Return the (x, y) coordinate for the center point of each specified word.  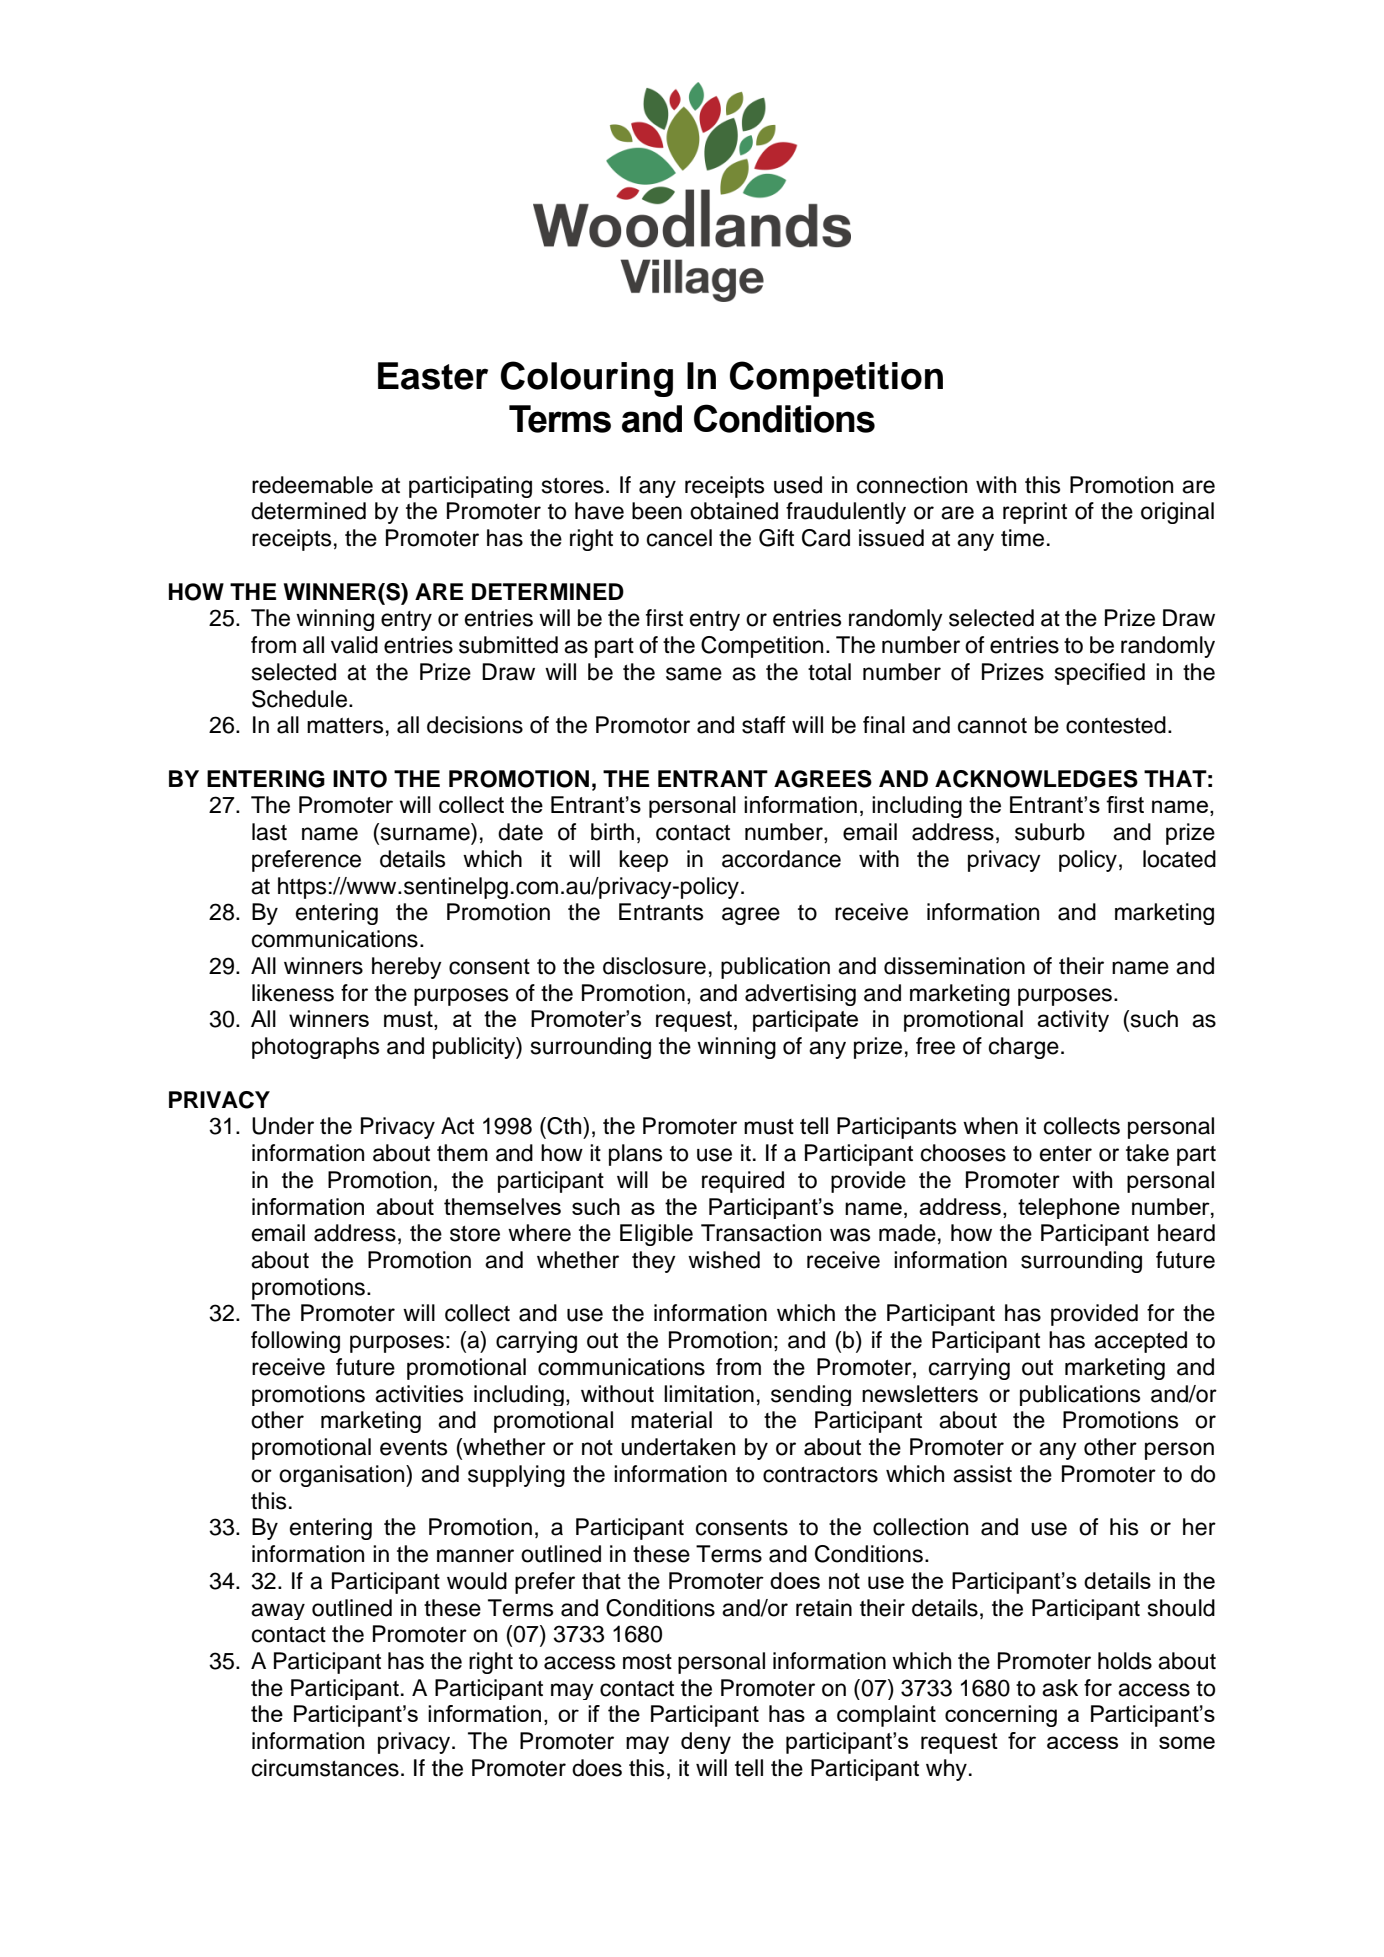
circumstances (325, 1768)
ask (1060, 1688)
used (798, 485)
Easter (433, 376)
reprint (1035, 513)
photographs (315, 1048)
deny (706, 1743)
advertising (800, 995)
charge (1024, 1048)
